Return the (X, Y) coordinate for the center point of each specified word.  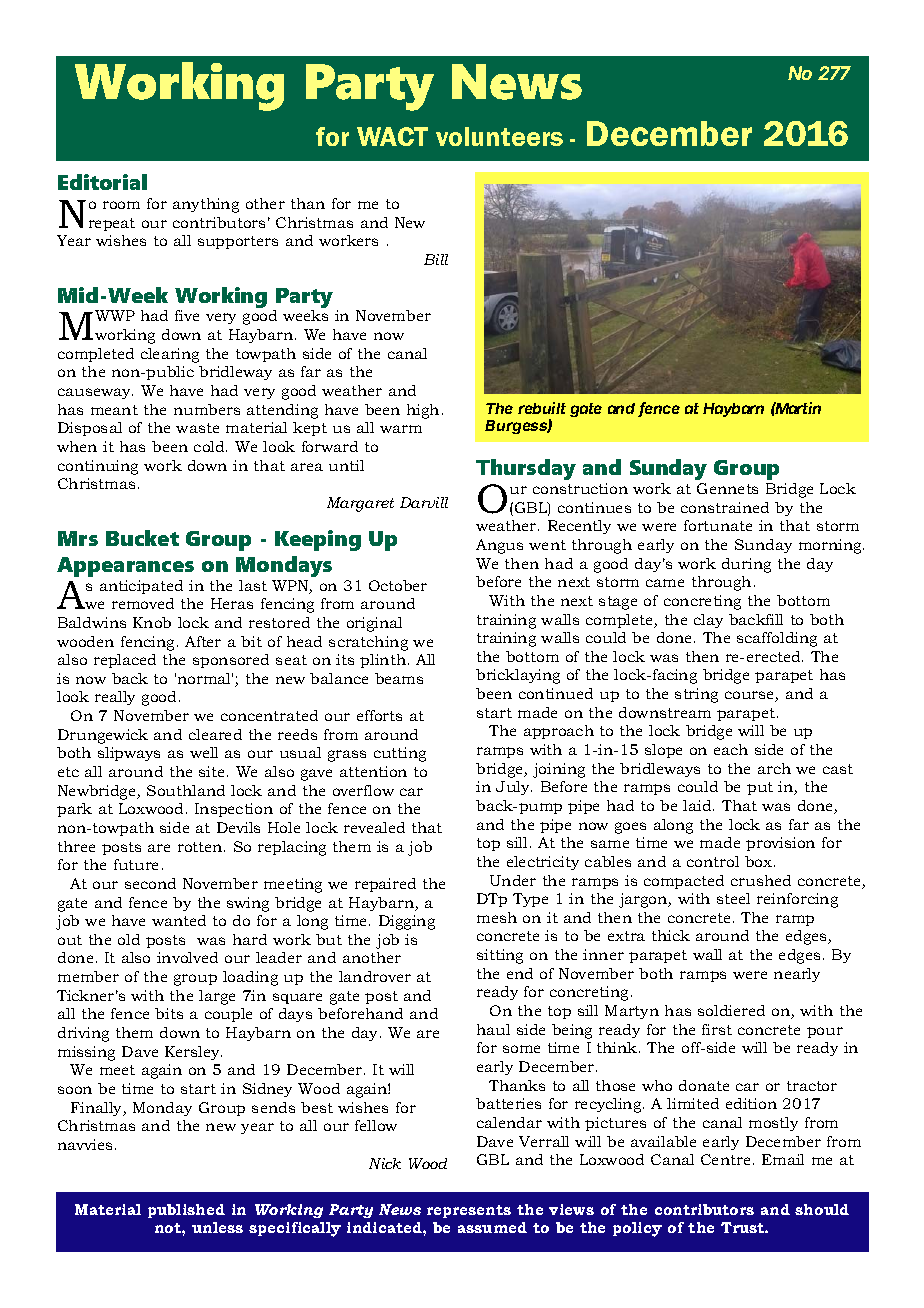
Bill (436, 259)
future (136, 864)
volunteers (499, 136)
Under (513, 880)
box (760, 861)
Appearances (125, 567)
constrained (725, 507)
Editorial (102, 182)
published (186, 1211)
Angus (499, 546)
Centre (725, 1159)
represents (469, 1211)
